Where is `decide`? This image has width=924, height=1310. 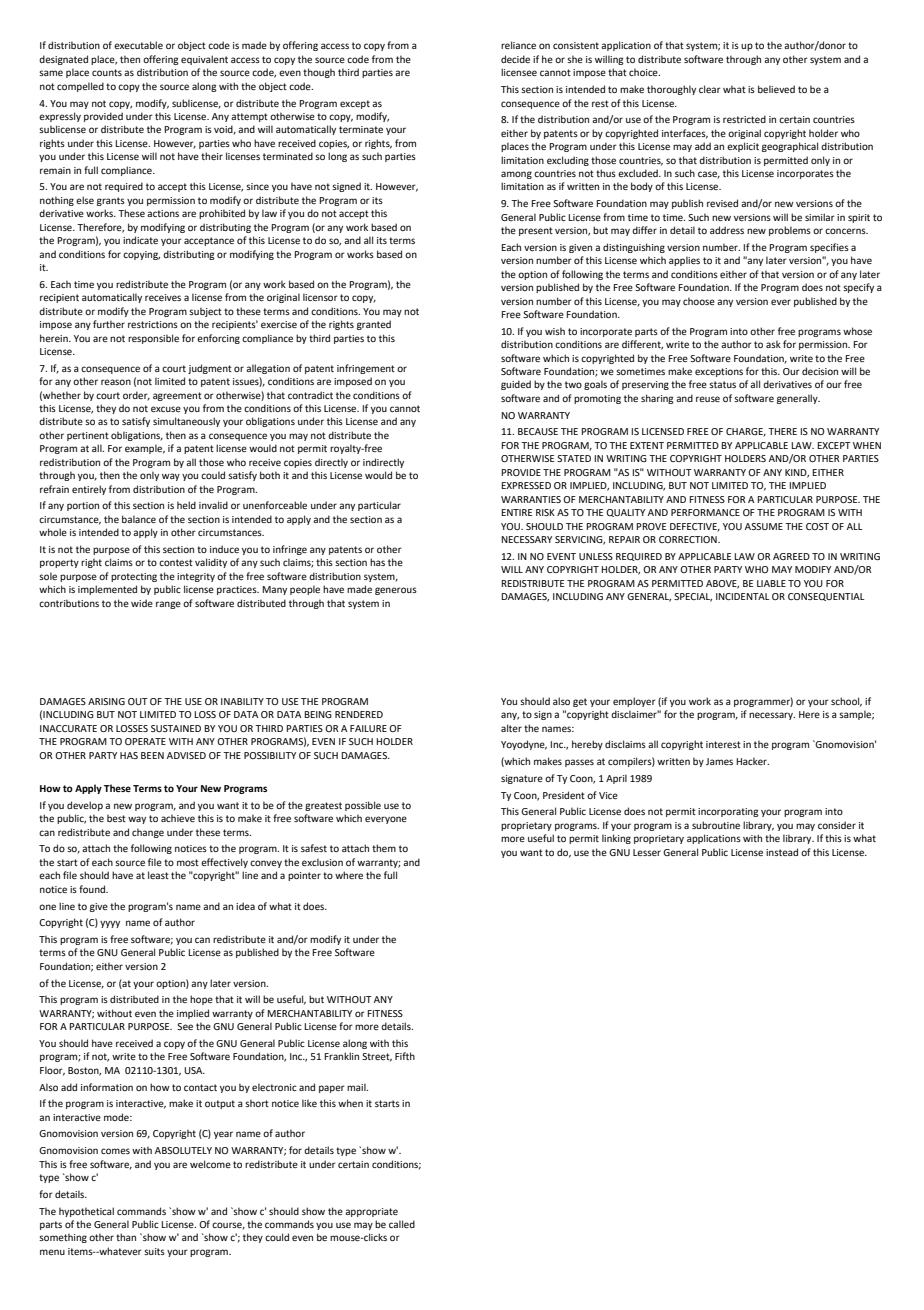 decide is located at coordinates (515, 59).
